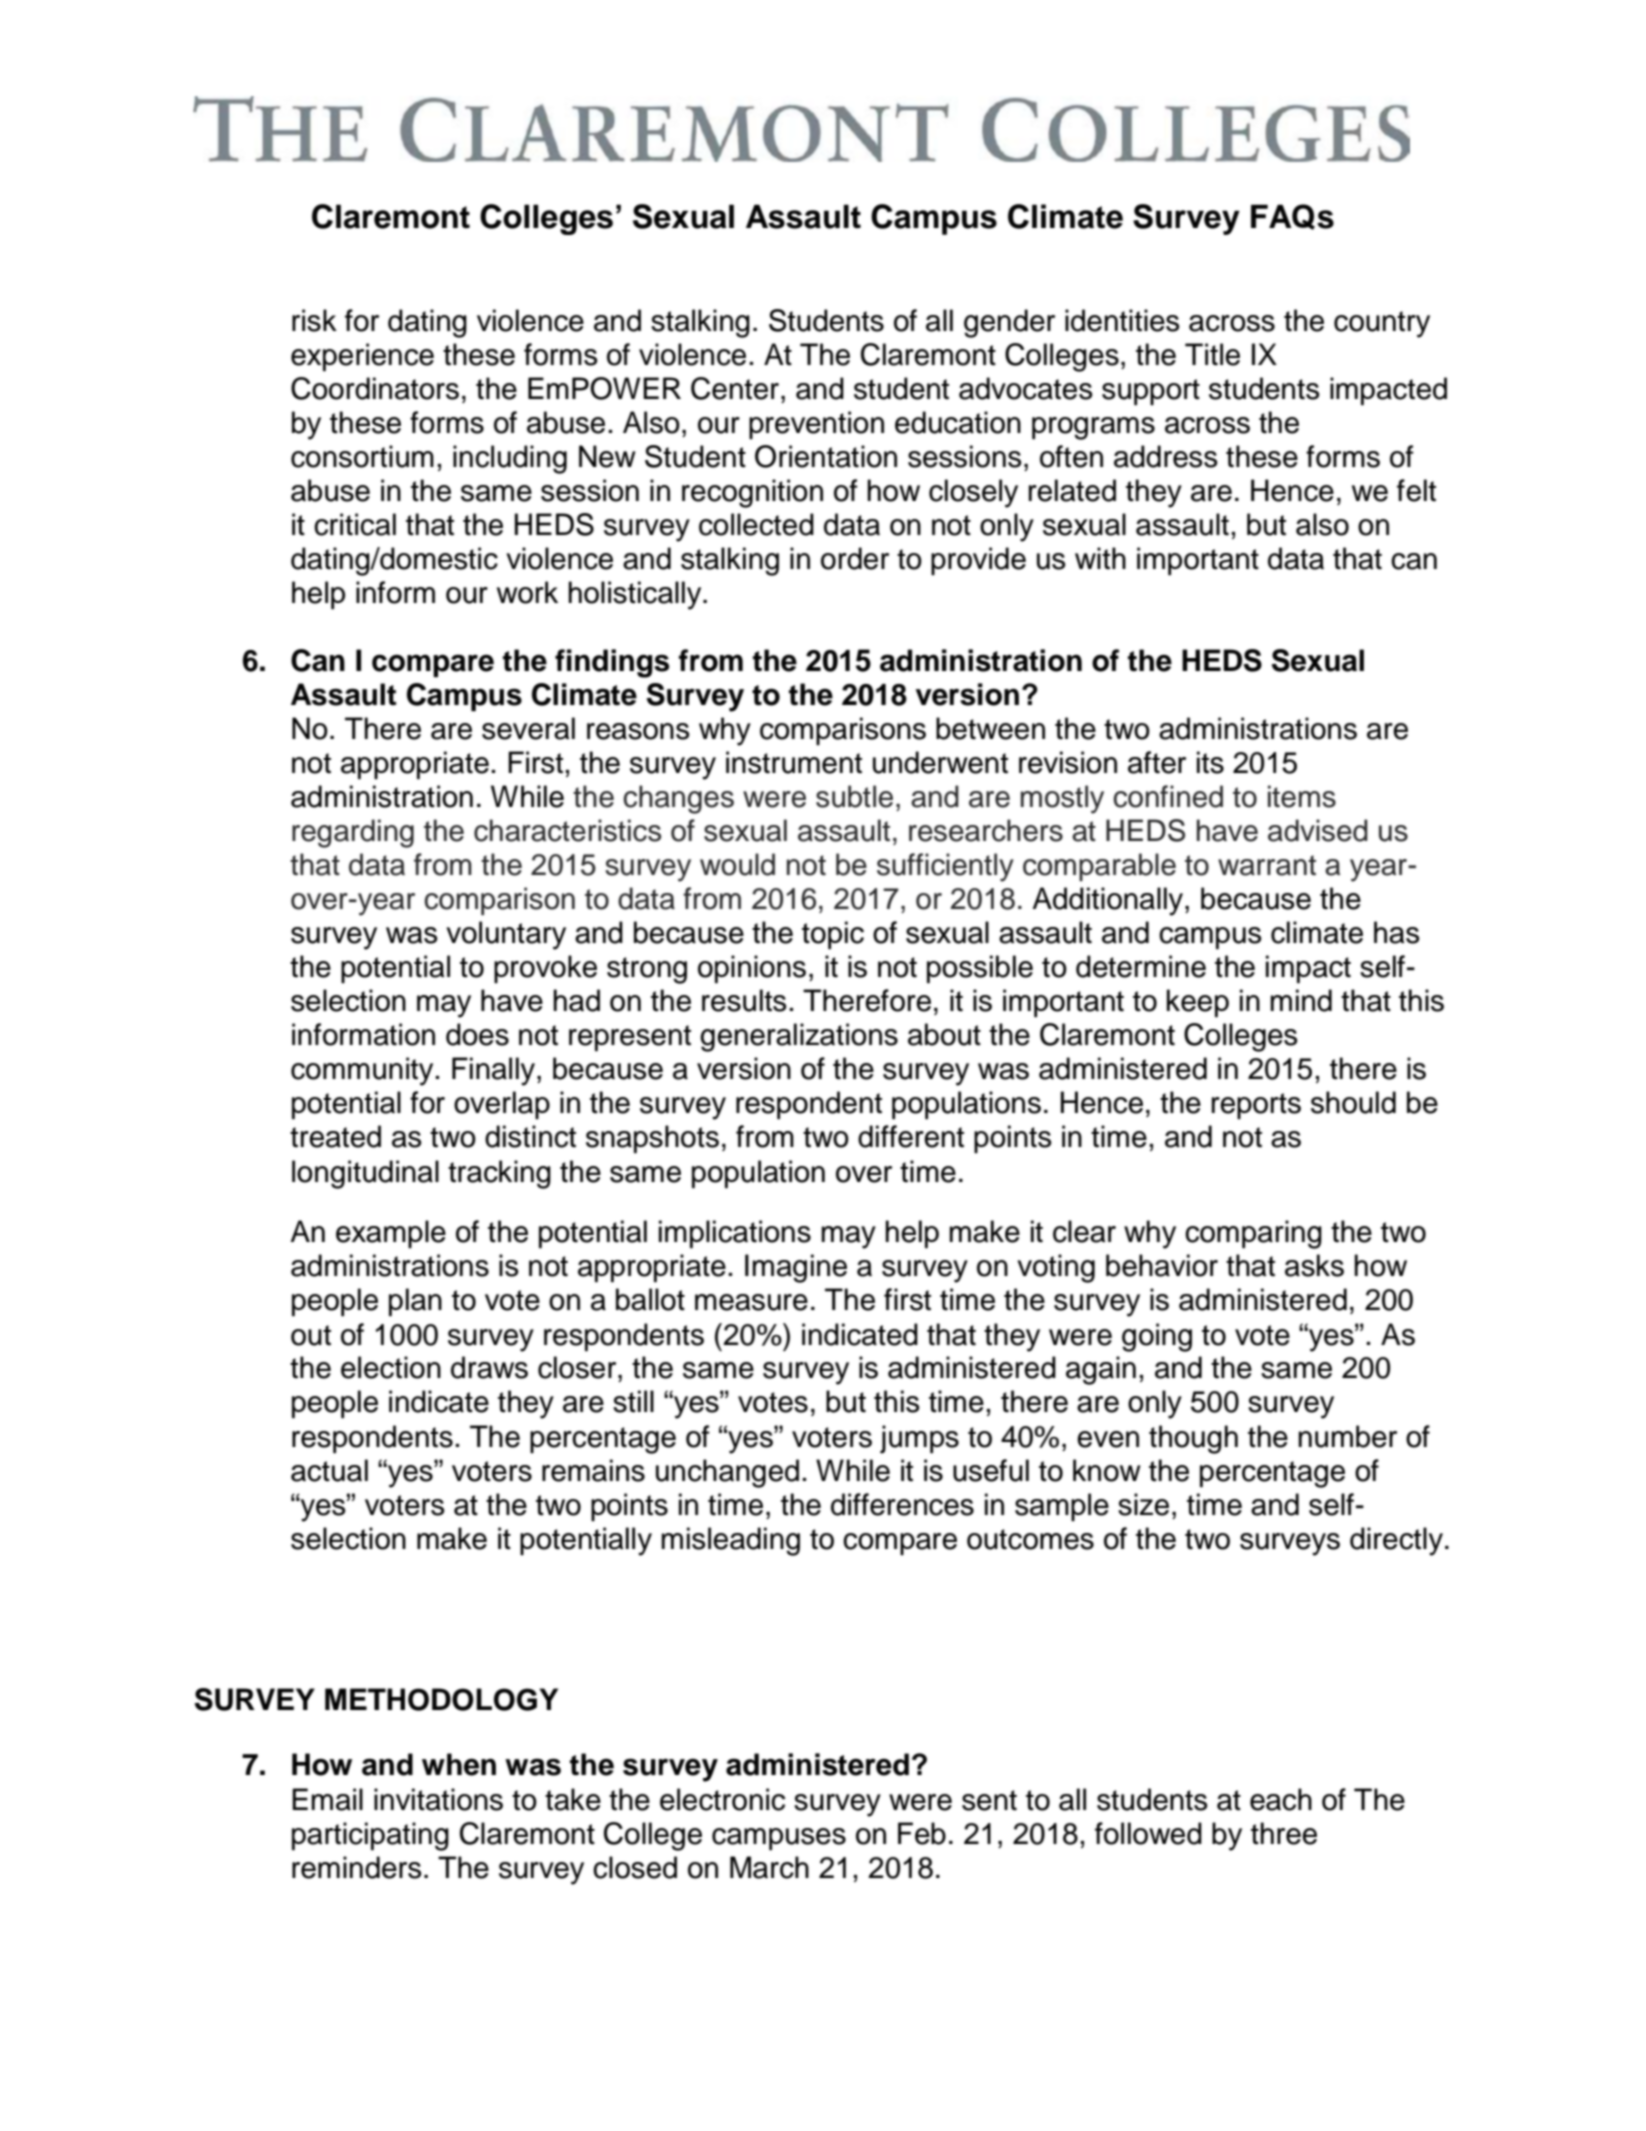 The height and width of the screenshot is (2131, 1646). I want to click on Imagine, so click(796, 1268).
